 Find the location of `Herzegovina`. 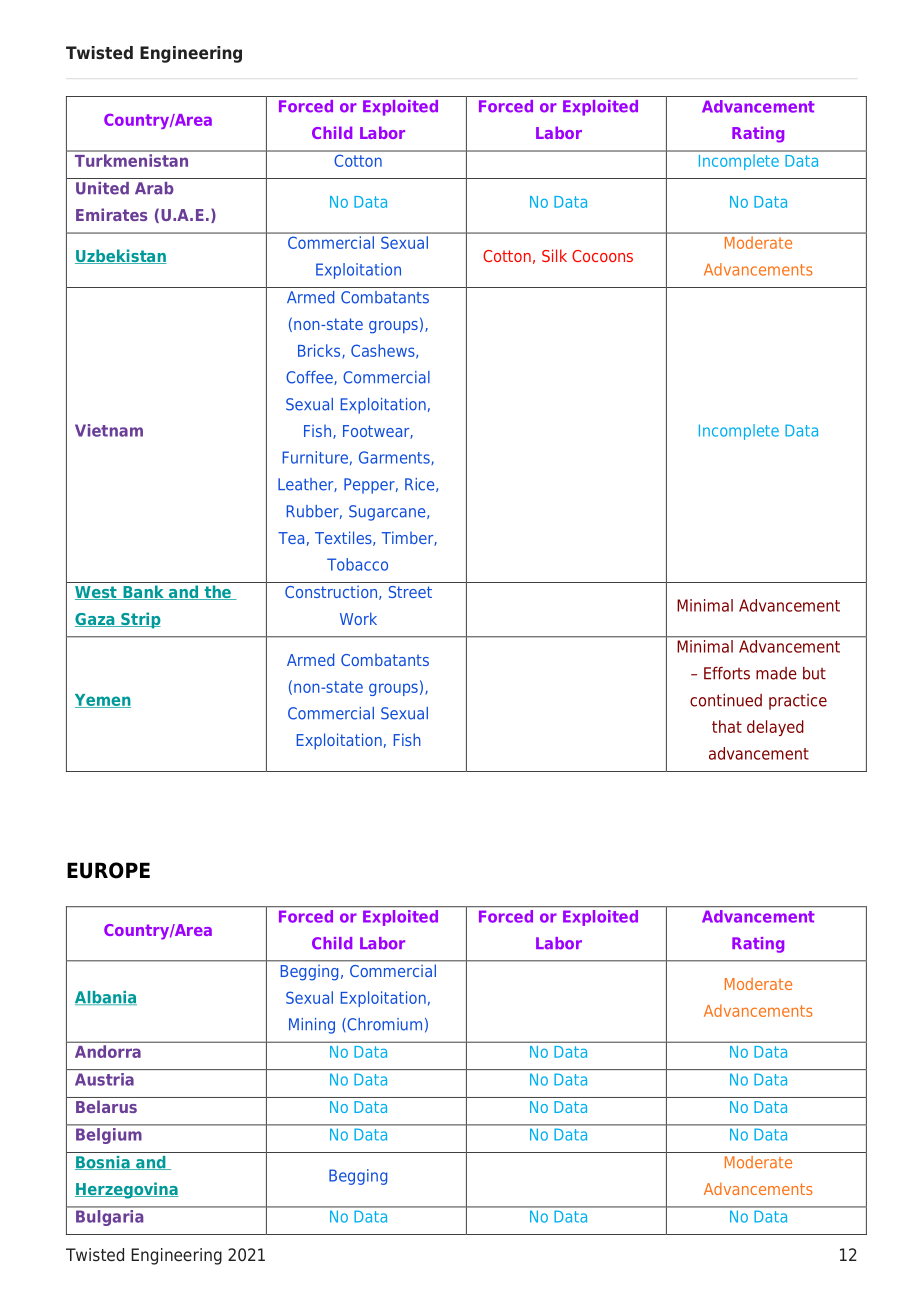

Herzegovina is located at coordinates (126, 1190).
